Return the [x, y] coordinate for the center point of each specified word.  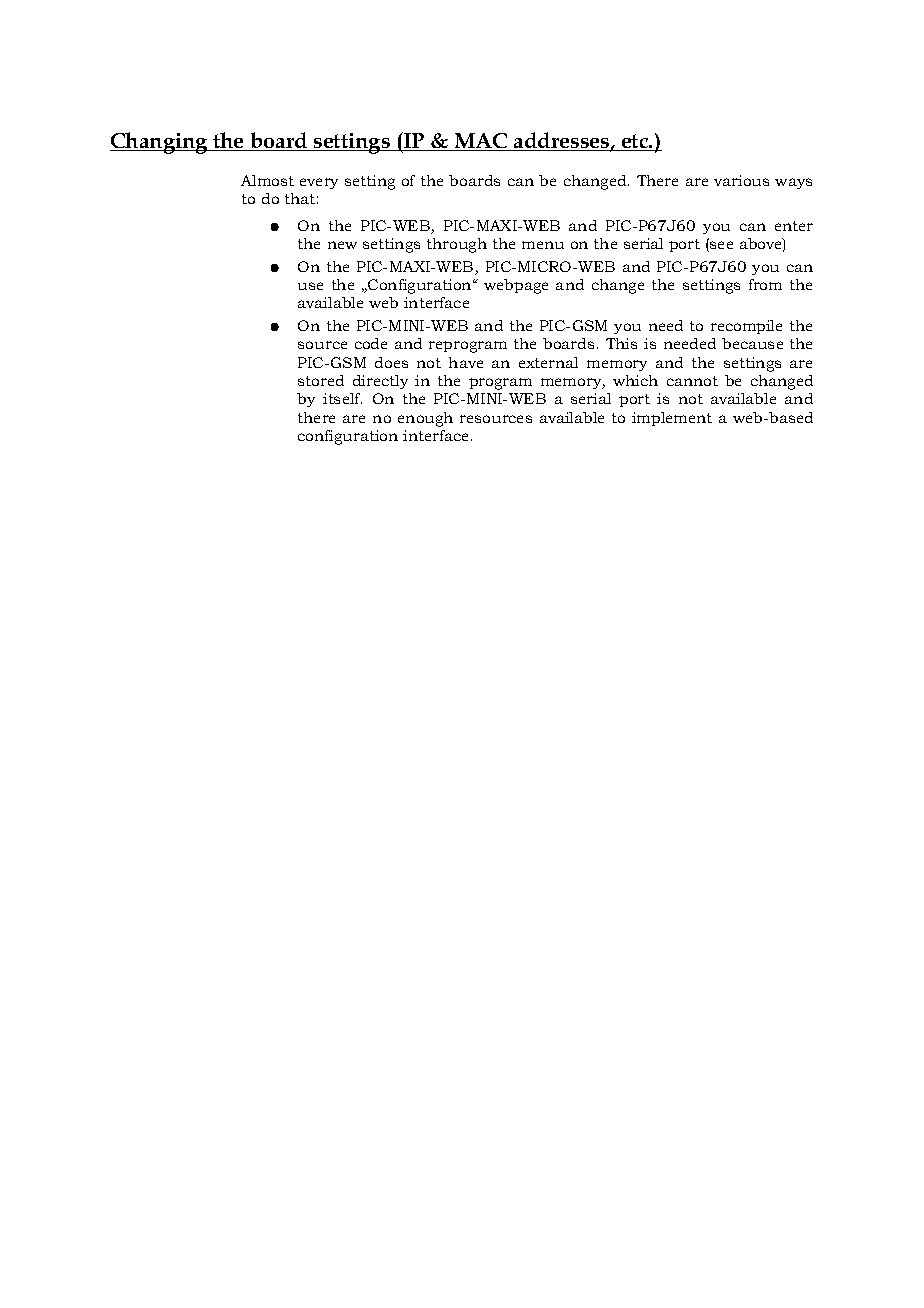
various [741, 180]
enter [794, 226]
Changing [160, 143]
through [457, 245]
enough [425, 419]
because [752, 343]
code [371, 343]
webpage [516, 286]
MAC [481, 142]
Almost [267, 180]
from [765, 284]
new [342, 245]
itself [342, 398]
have [466, 362]
